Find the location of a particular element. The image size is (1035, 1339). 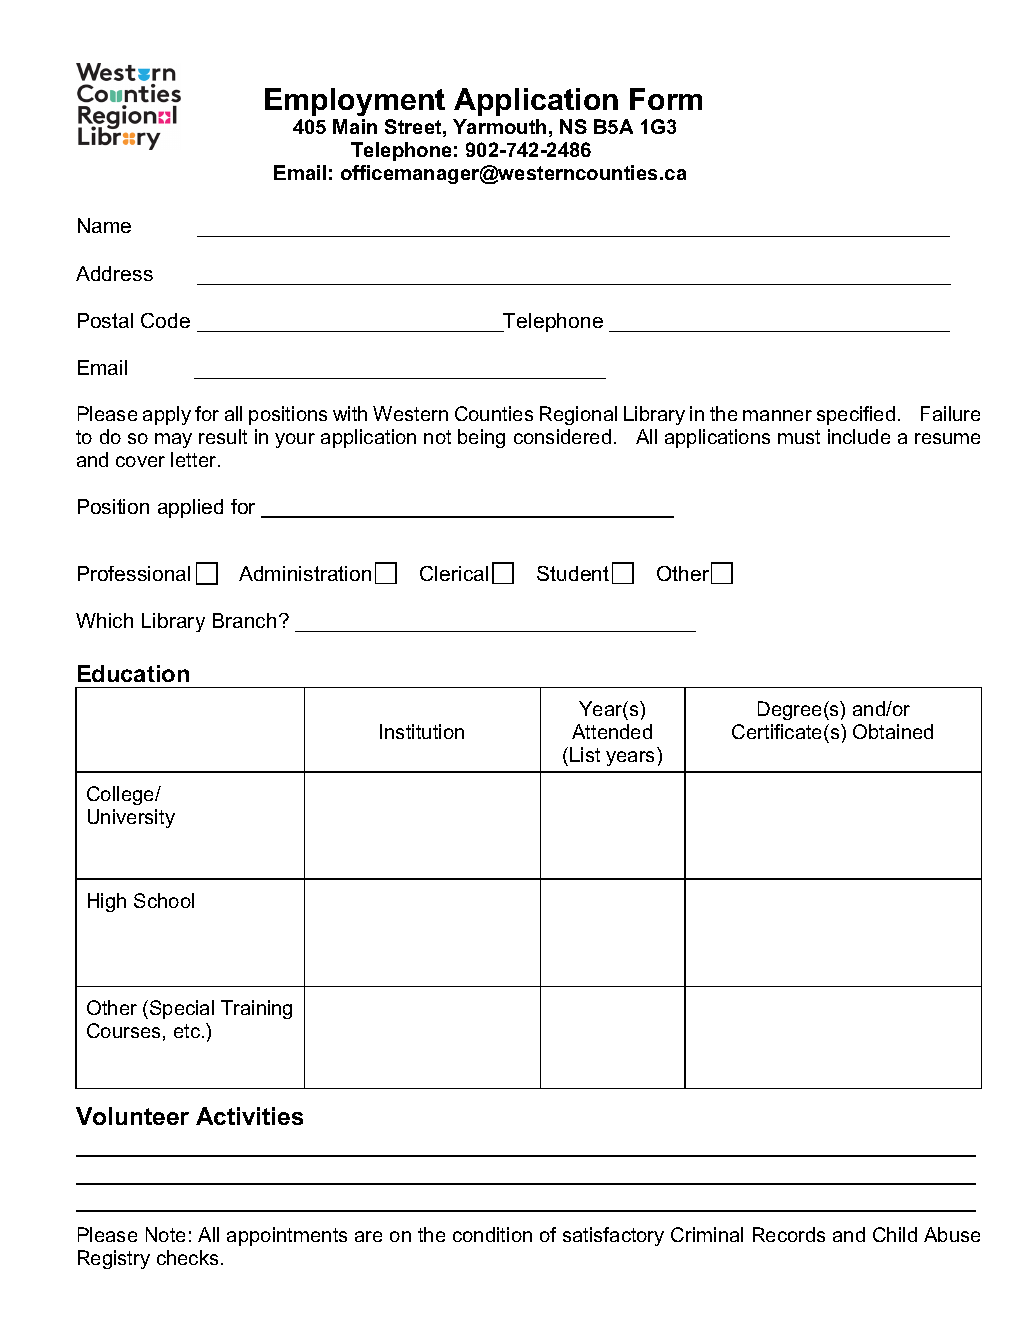

Education is located at coordinates (133, 673).
